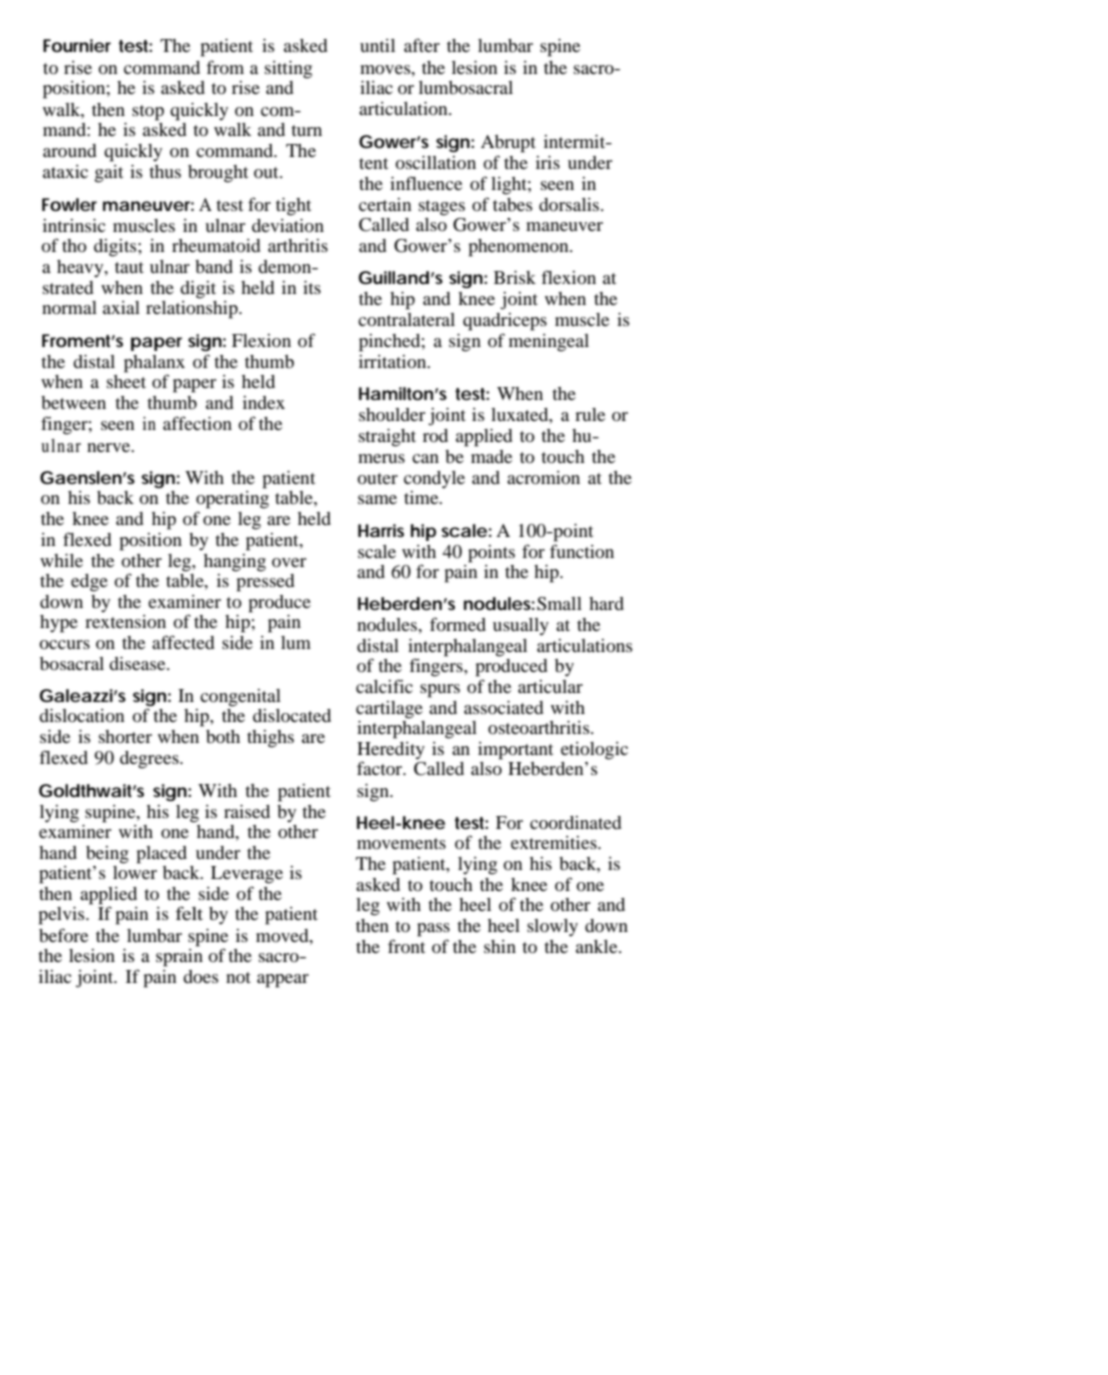 The width and height of the document is (1108, 1375). I want to click on stop, so click(148, 113).
